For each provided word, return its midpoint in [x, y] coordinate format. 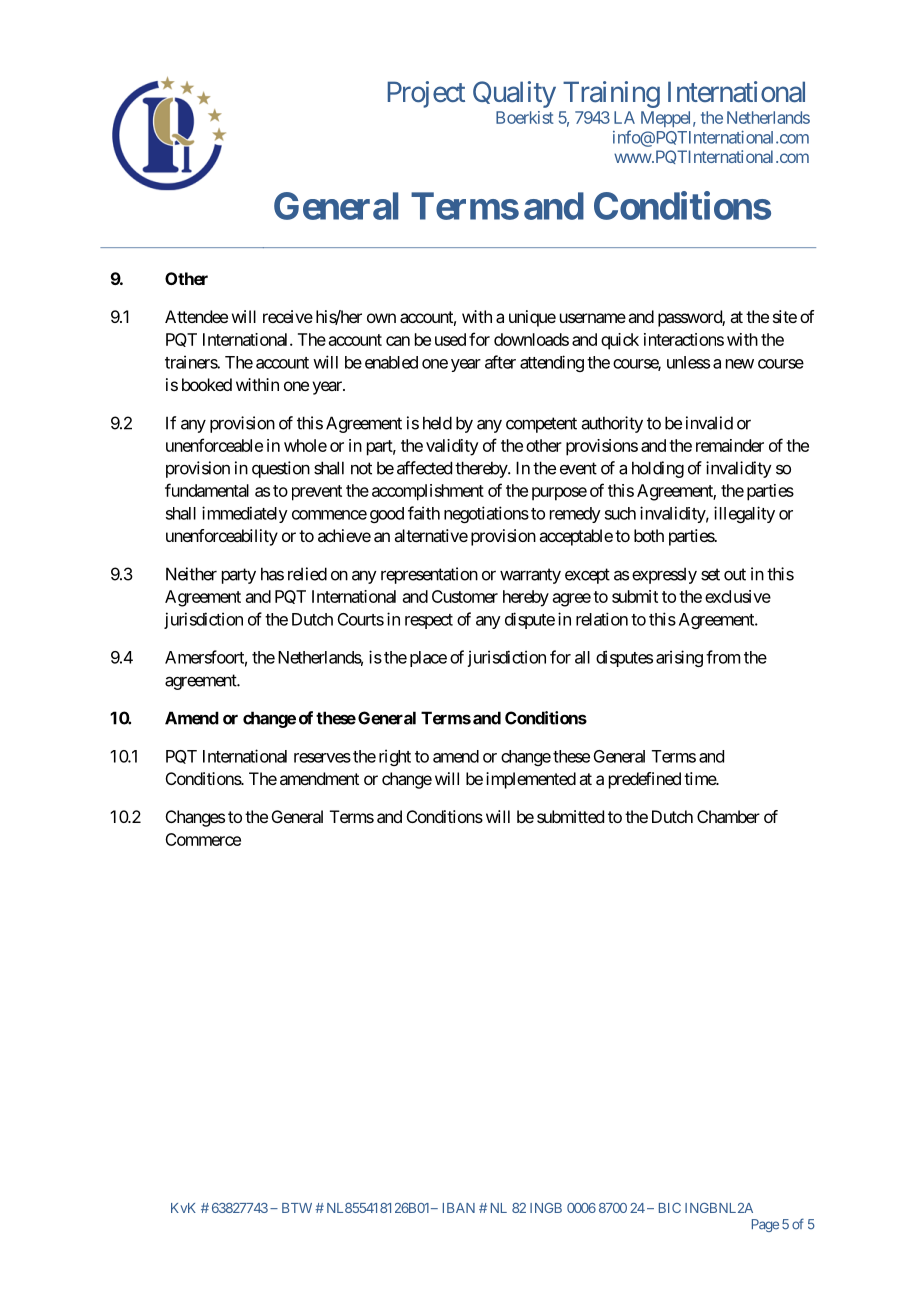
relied [307, 574]
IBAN [459, 1208]
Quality [514, 94]
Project [426, 94]
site [785, 316]
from [723, 657]
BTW [297, 1208]
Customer [465, 596]
